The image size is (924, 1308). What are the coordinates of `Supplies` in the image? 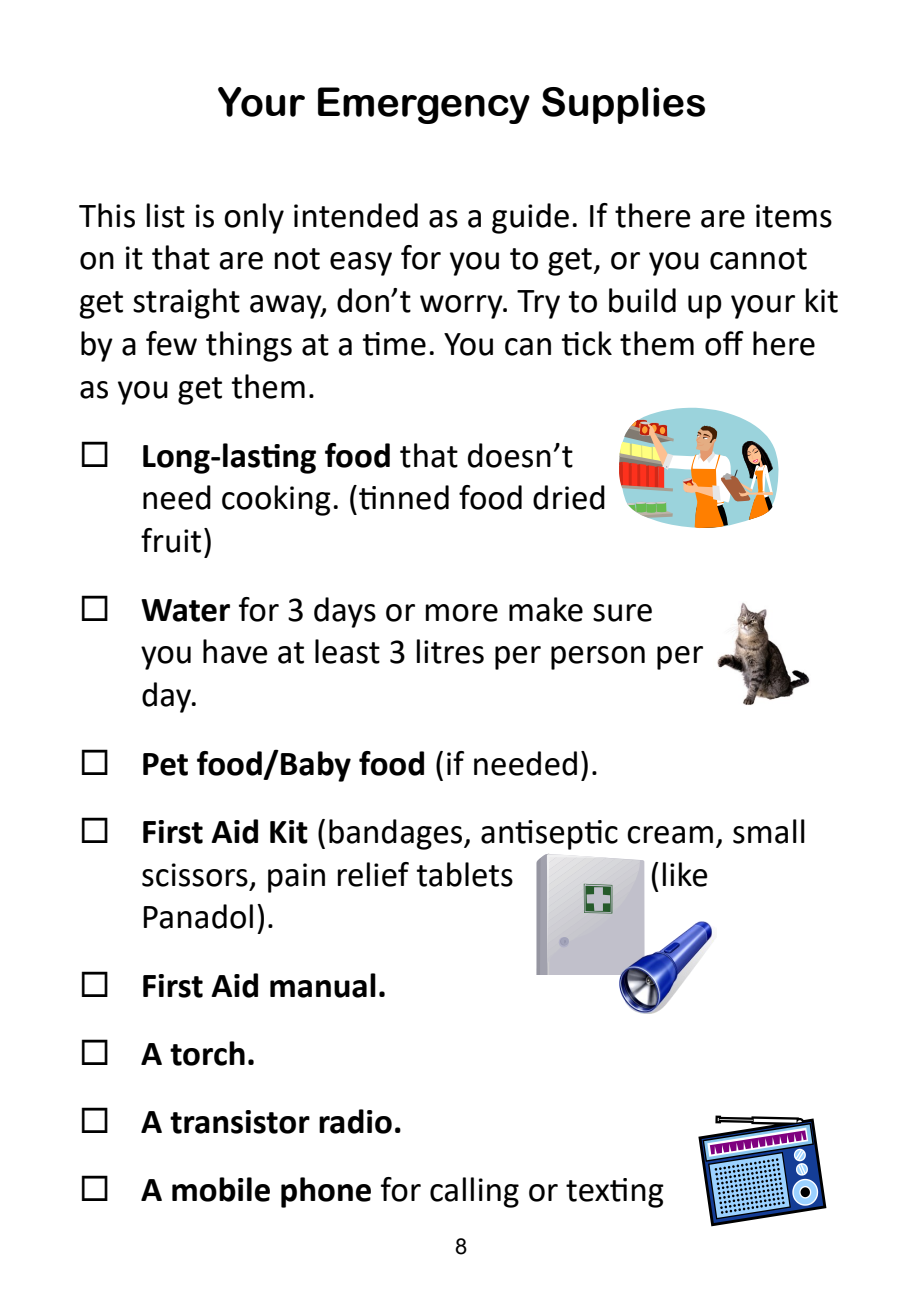 It's located at (623, 105).
